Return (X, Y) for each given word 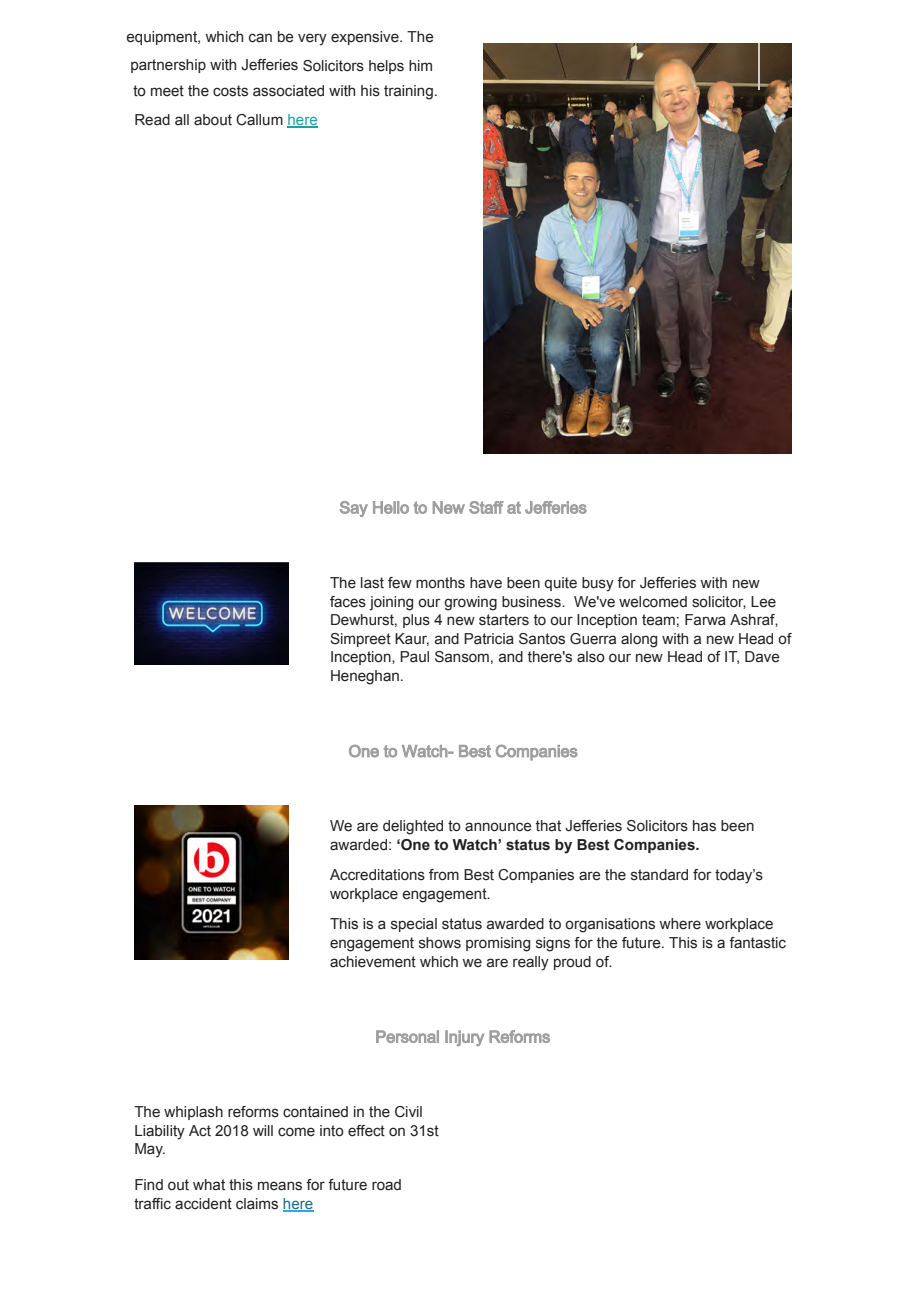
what (209, 1185)
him (420, 65)
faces (348, 602)
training (408, 92)
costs (230, 91)
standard (659, 875)
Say (354, 509)
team (658, 620)
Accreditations (377, 875)
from (444, 875)
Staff (486, 507)
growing (470, 603)
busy (598, 584)
